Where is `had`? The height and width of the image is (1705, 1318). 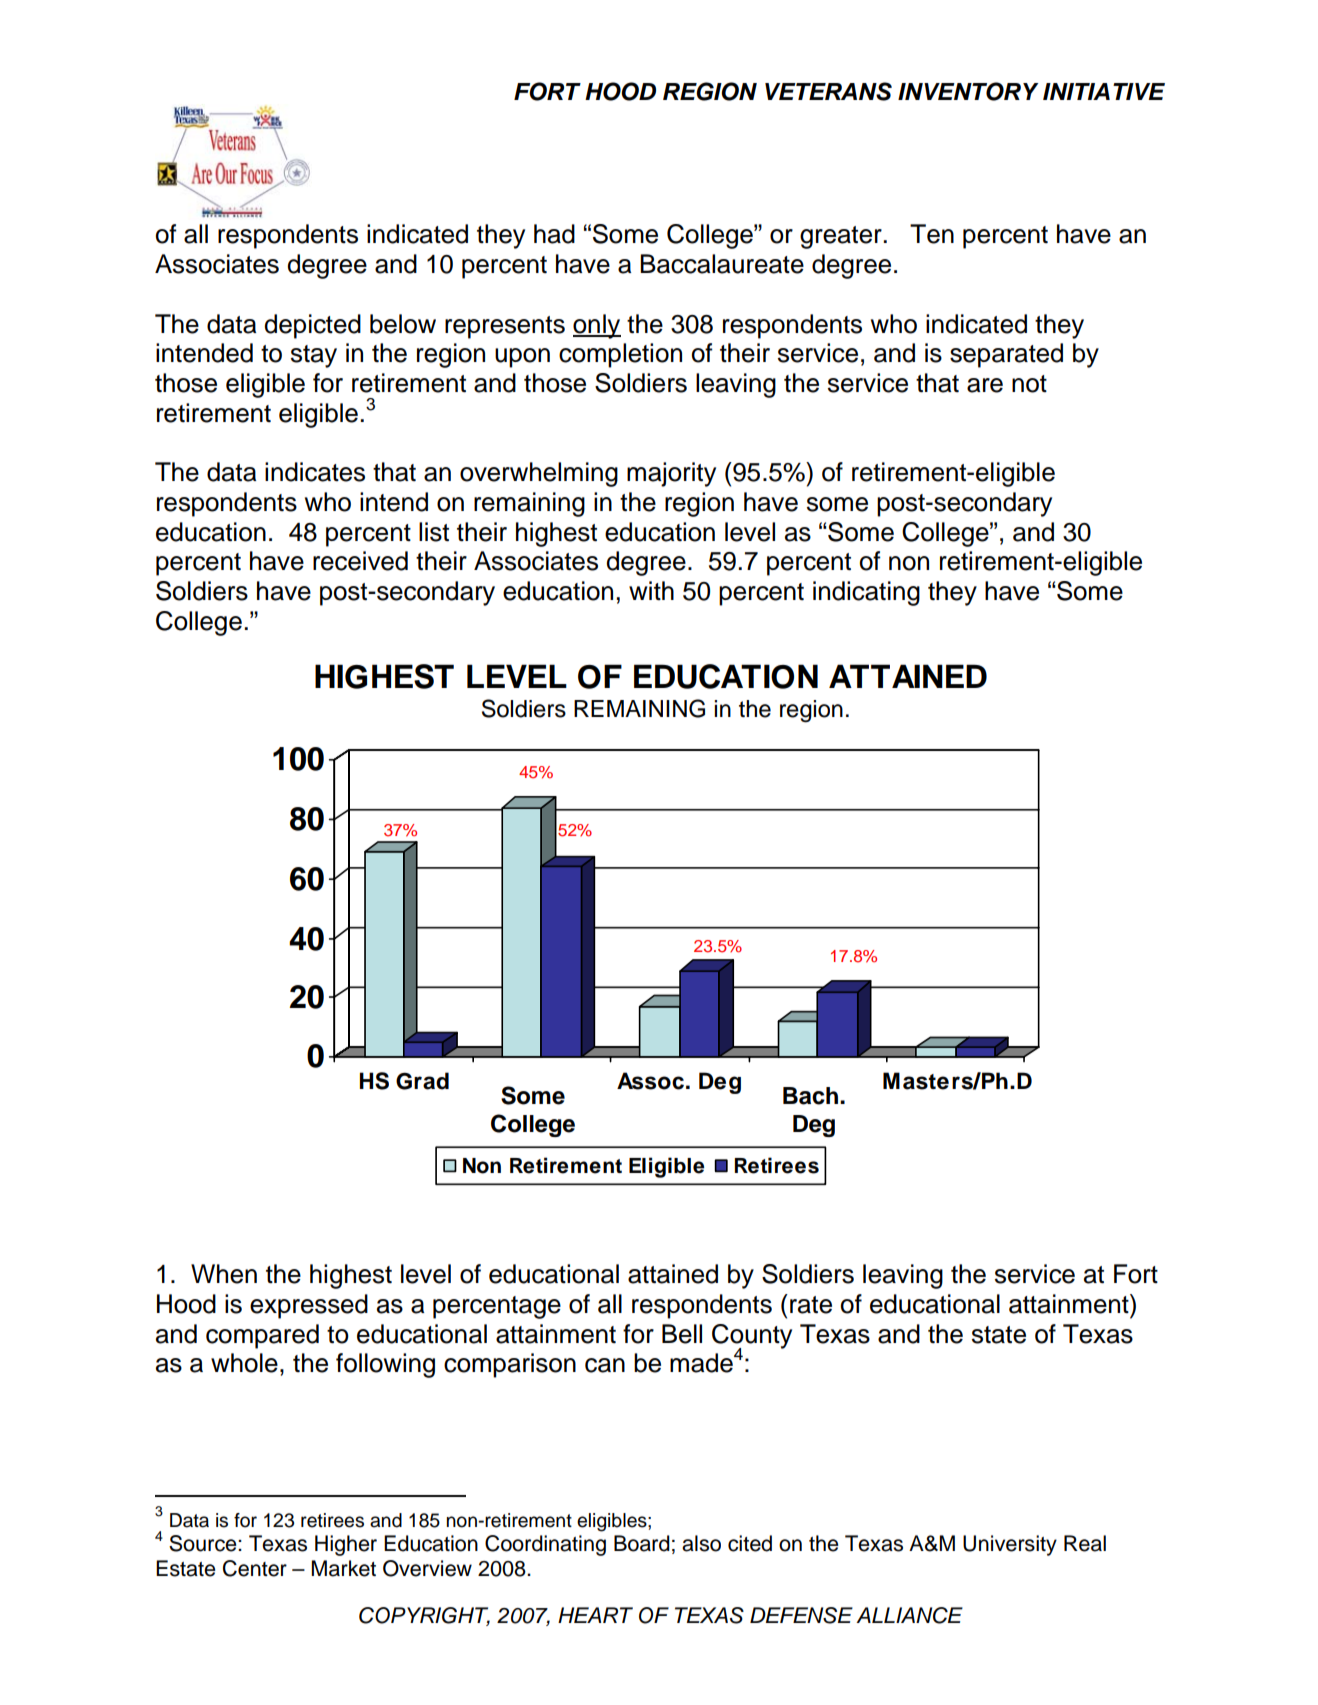 had is located at coordinates (554, 234).
